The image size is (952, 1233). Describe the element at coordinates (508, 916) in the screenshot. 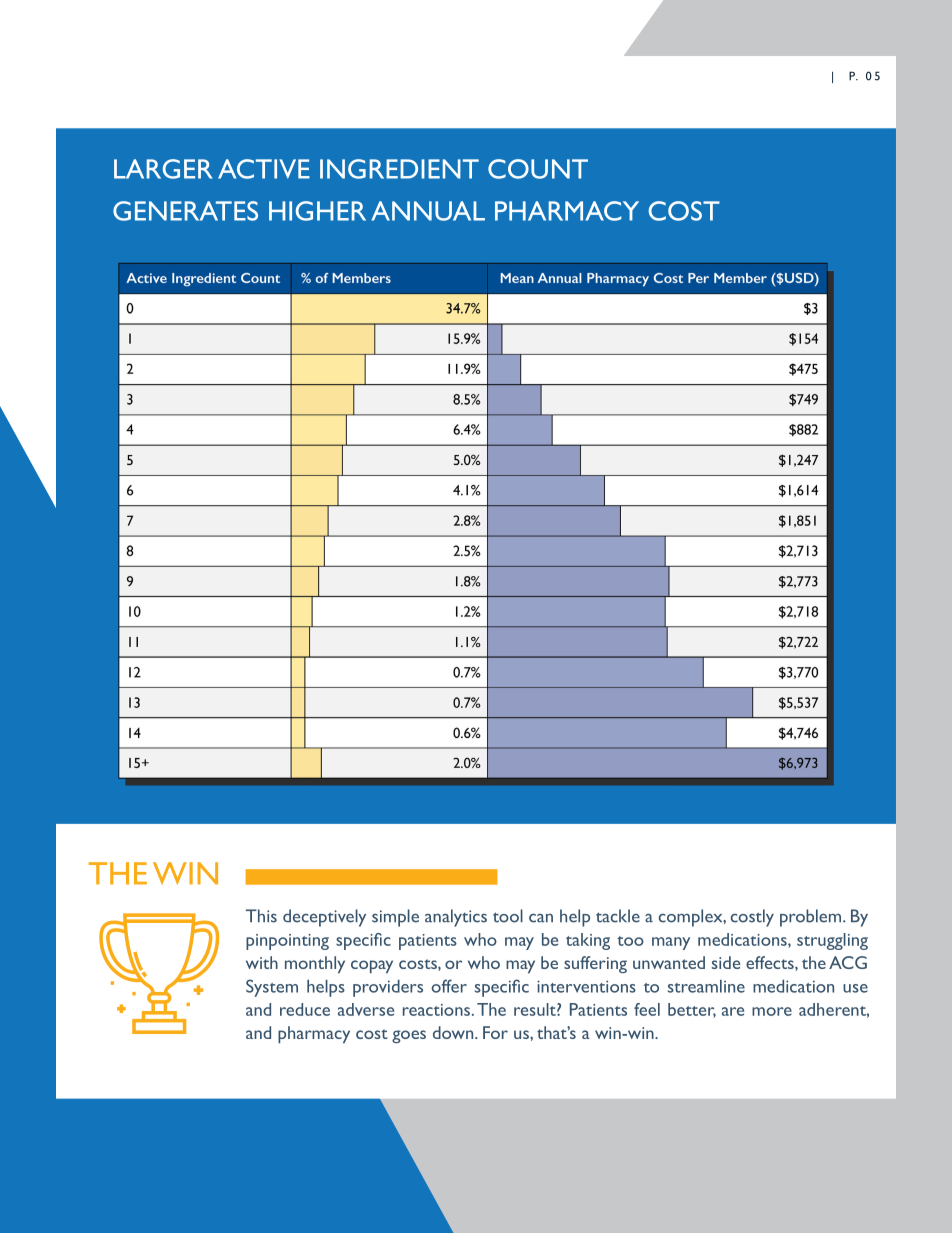

I see `tool` at that location.
